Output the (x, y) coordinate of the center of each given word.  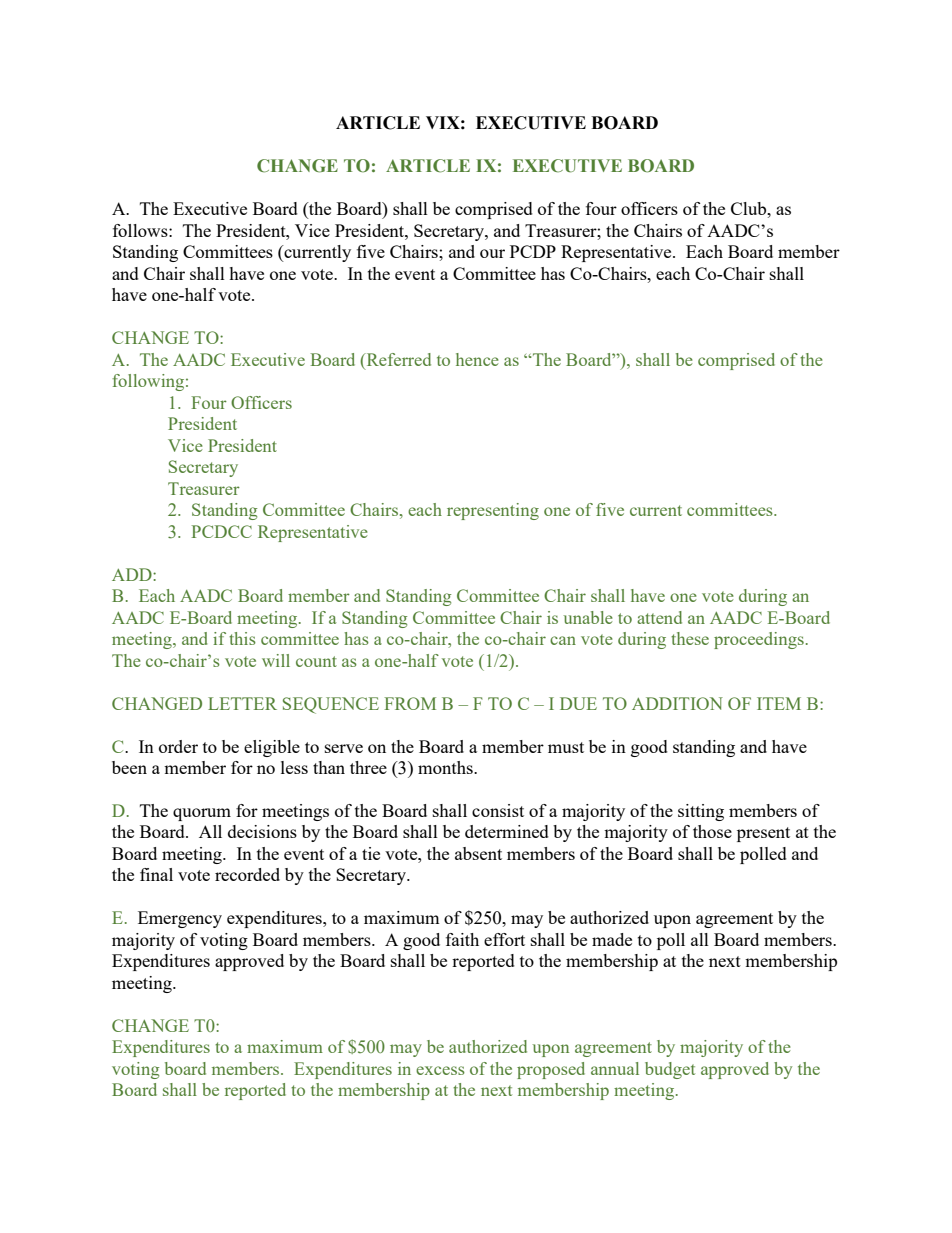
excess (440, 1070)
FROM (410, 703)
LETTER (242, 703)
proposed (551, 1070)
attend (659, 617)
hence (477, 359)
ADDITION (677, 703)
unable (588, 617)
